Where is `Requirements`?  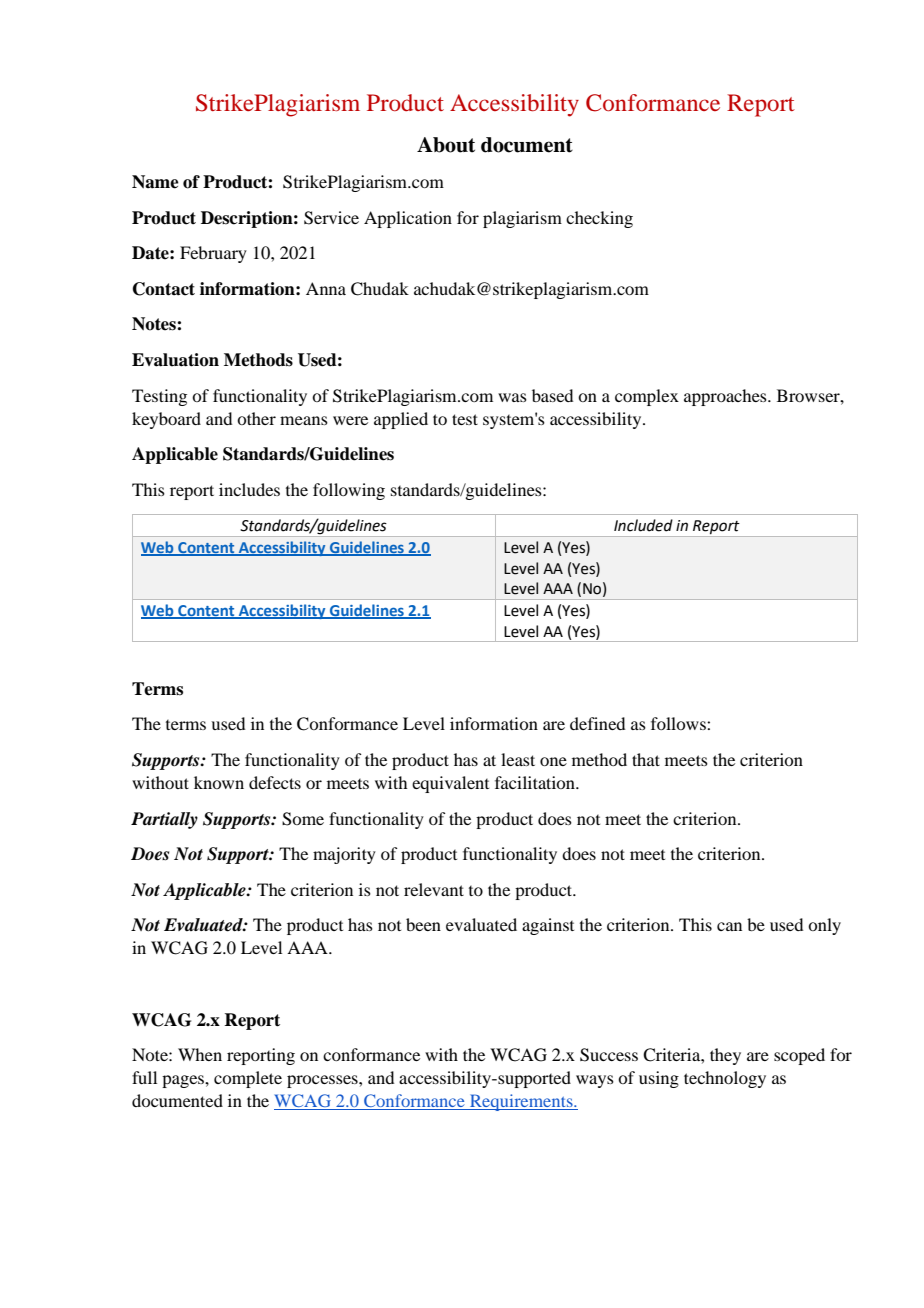
Requirements is located at coordinates (521, 1102).
